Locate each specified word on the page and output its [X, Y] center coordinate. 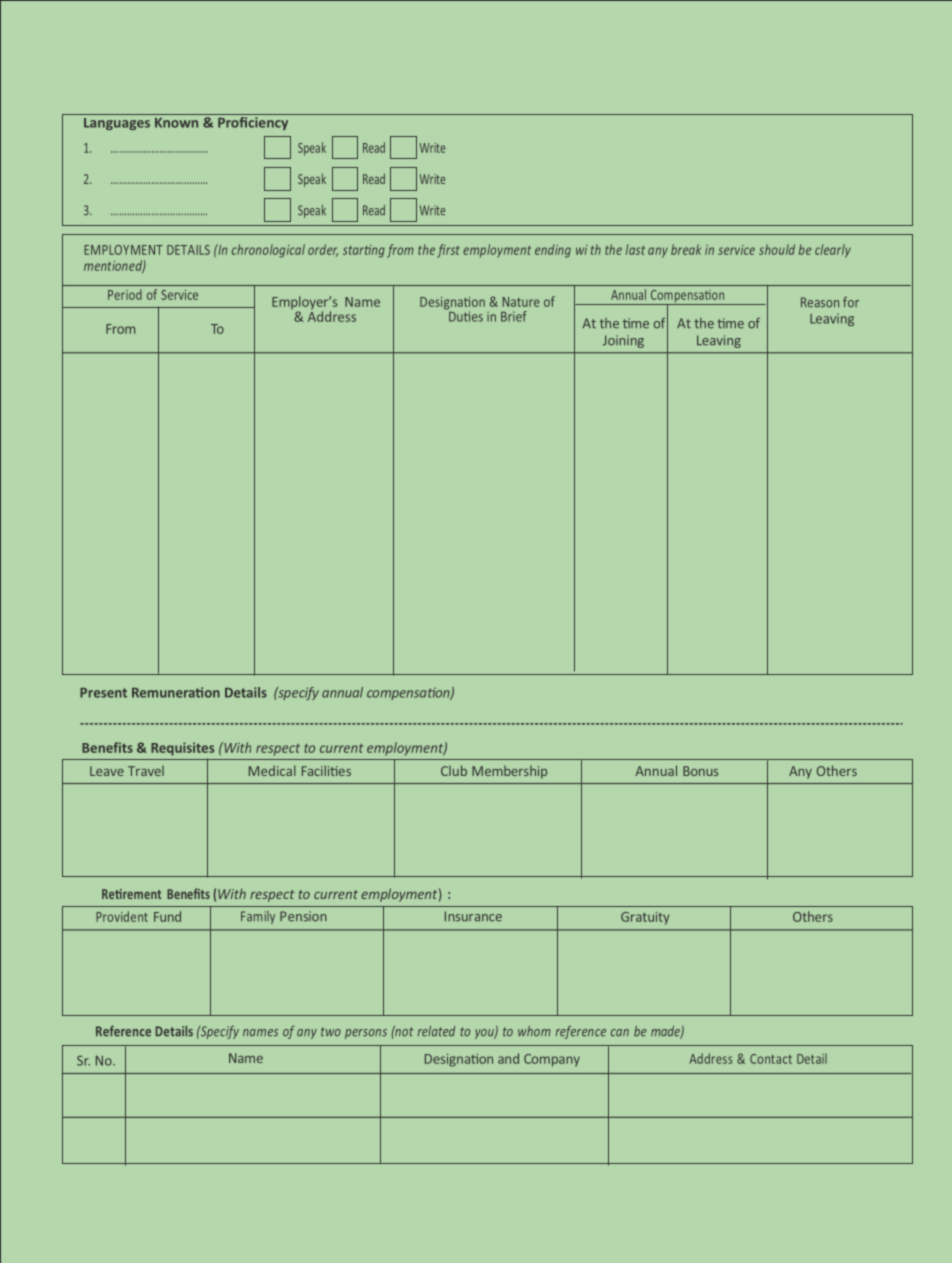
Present [103, 693]
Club [454, 770]
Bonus [700, 771]
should [777, 249]
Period [125, 294]
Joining [623, 341]
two [331, 1032]
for [851, 302]
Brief [514, 316]
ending [553, 251]
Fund [167, 916]
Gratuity [645, 918]
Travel [146, 771]
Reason [820, 302]
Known [176, 123]
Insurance [473, 916]
